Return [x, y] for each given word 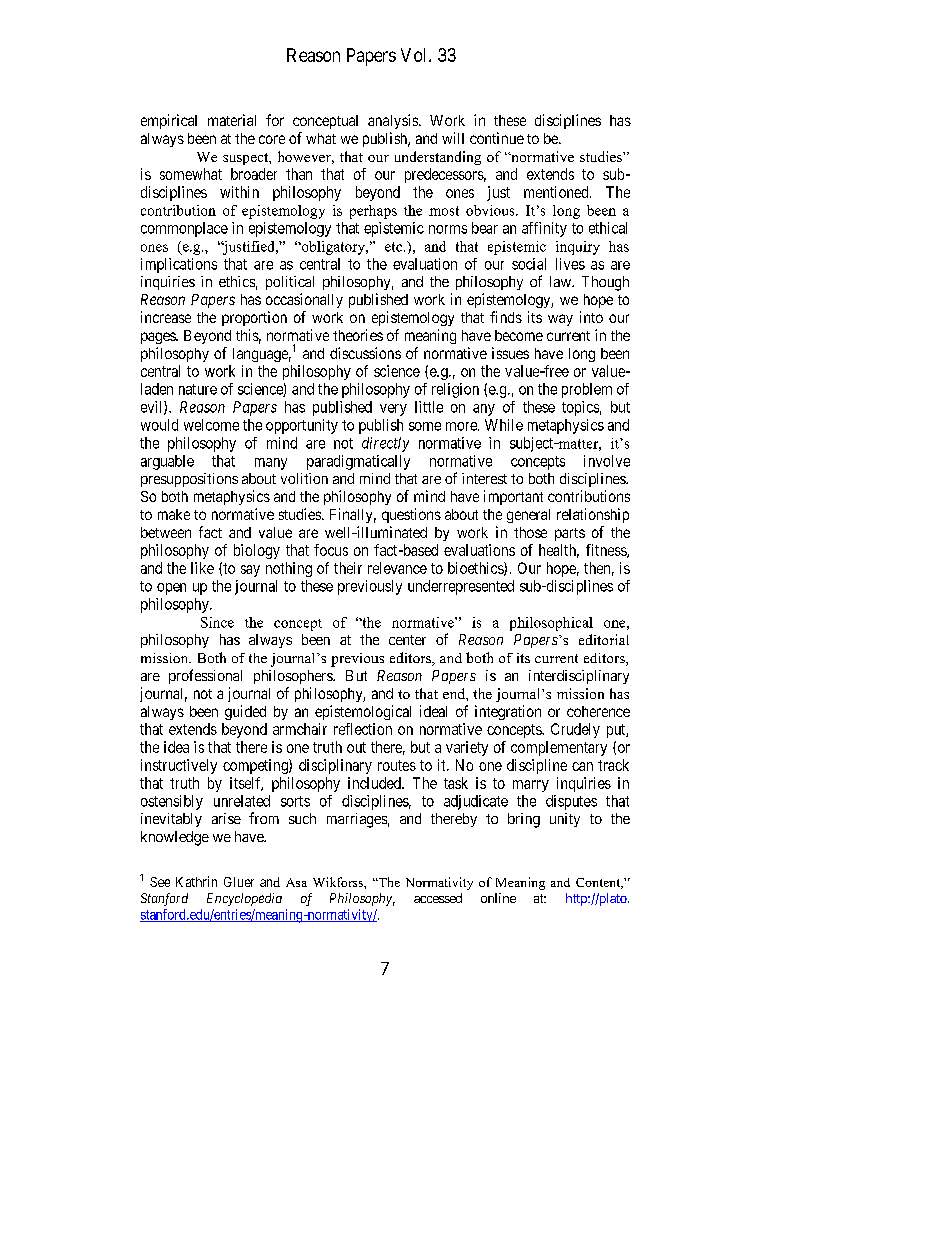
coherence [598, 711]
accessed [438, 898]
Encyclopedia [244, 899]
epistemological [363, 712]
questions [411, 515]
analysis [394, 121]
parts [570, 534]
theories [358, 335]
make [174, 514]
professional [205, 676]
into [591, 317]
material [232, 120]
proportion [254, 318]
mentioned [557, 192]
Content [599, 883]
